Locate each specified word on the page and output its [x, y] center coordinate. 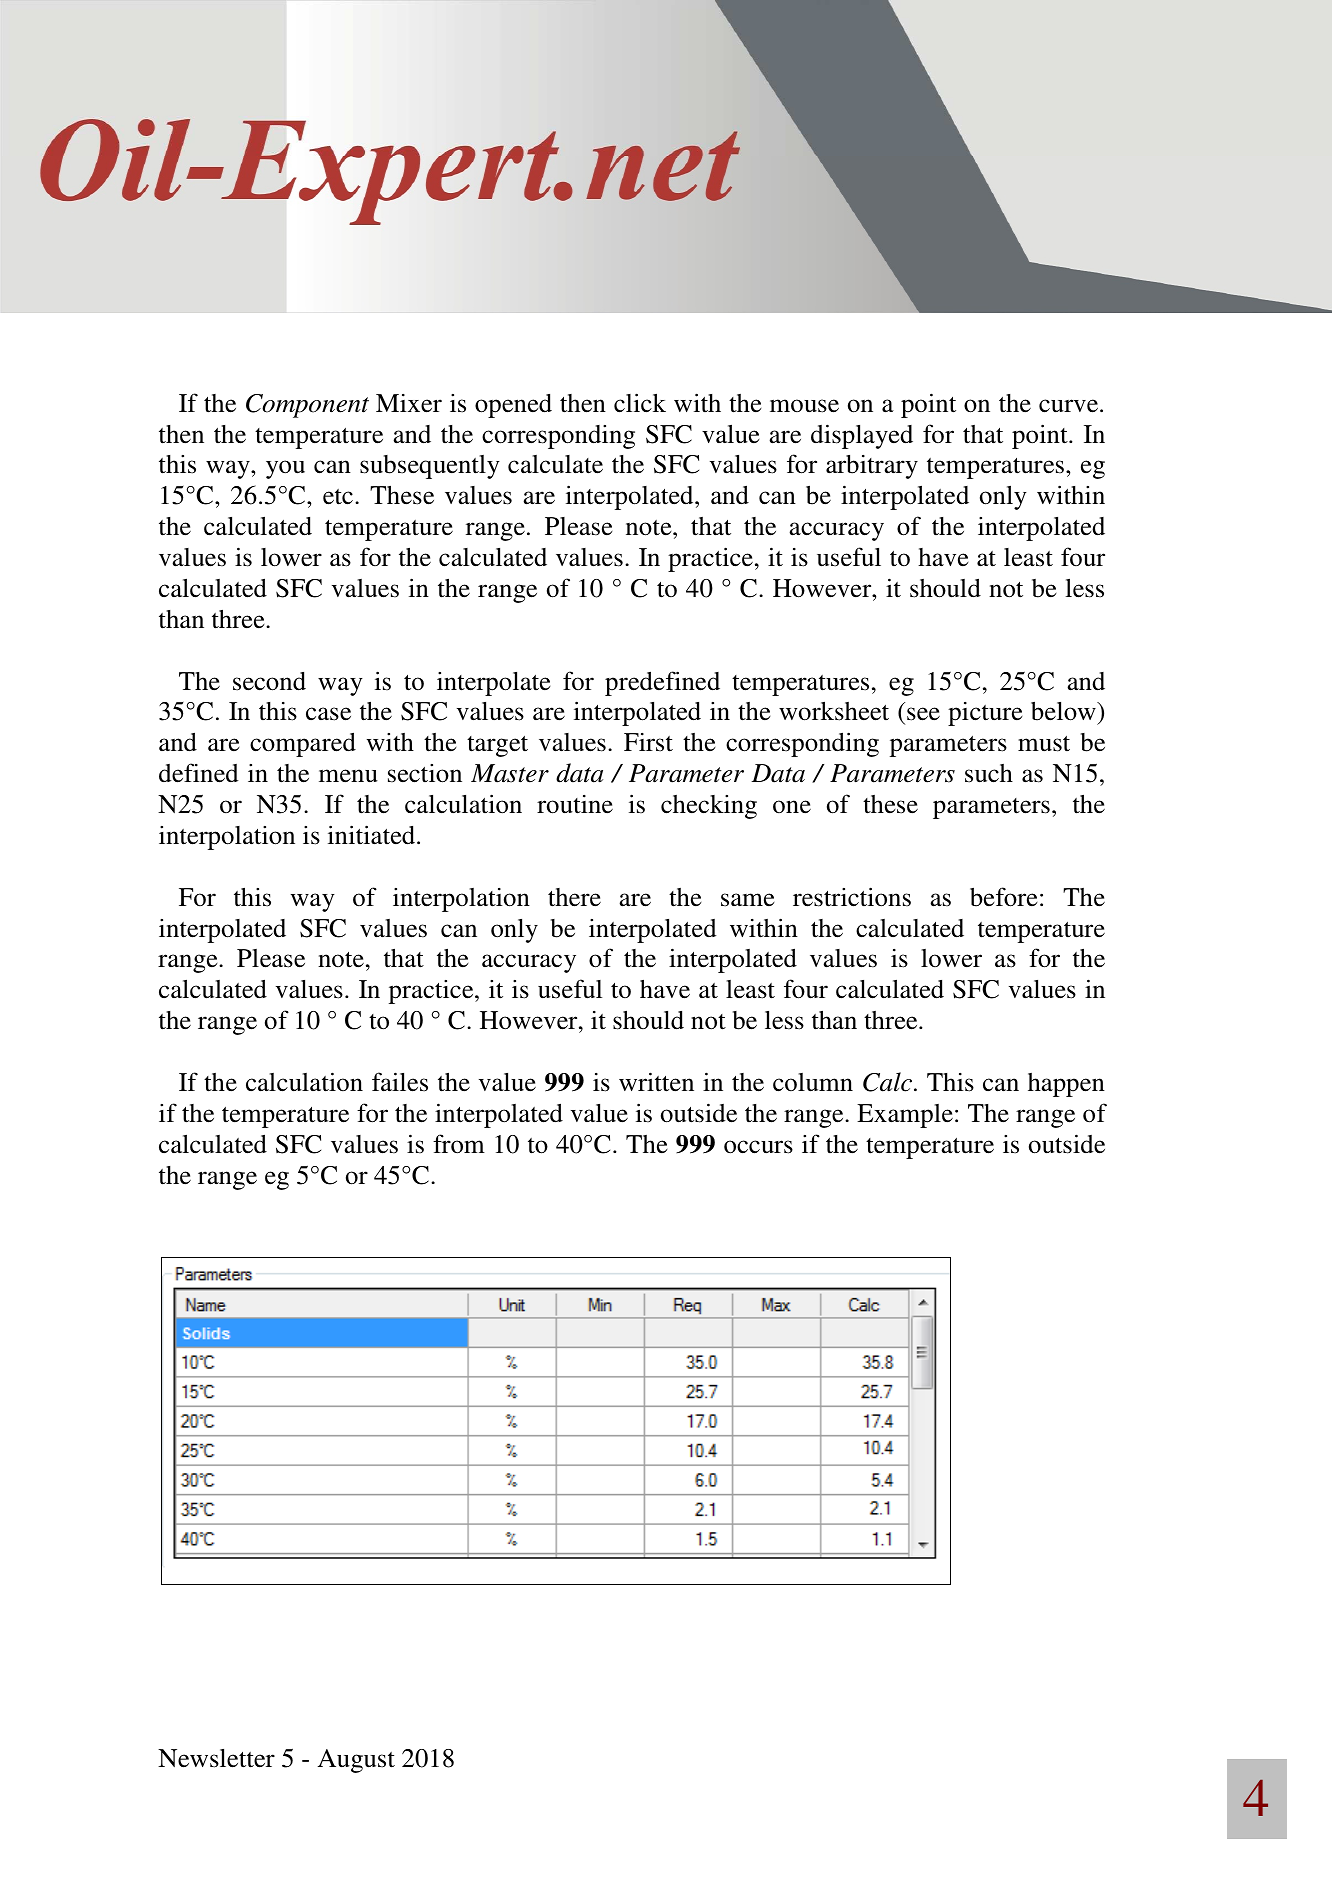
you [285, 469]
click [640, 403]
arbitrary [872, 467]
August [356, 1761]
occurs [758, 1147]
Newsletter [216, 1758]
